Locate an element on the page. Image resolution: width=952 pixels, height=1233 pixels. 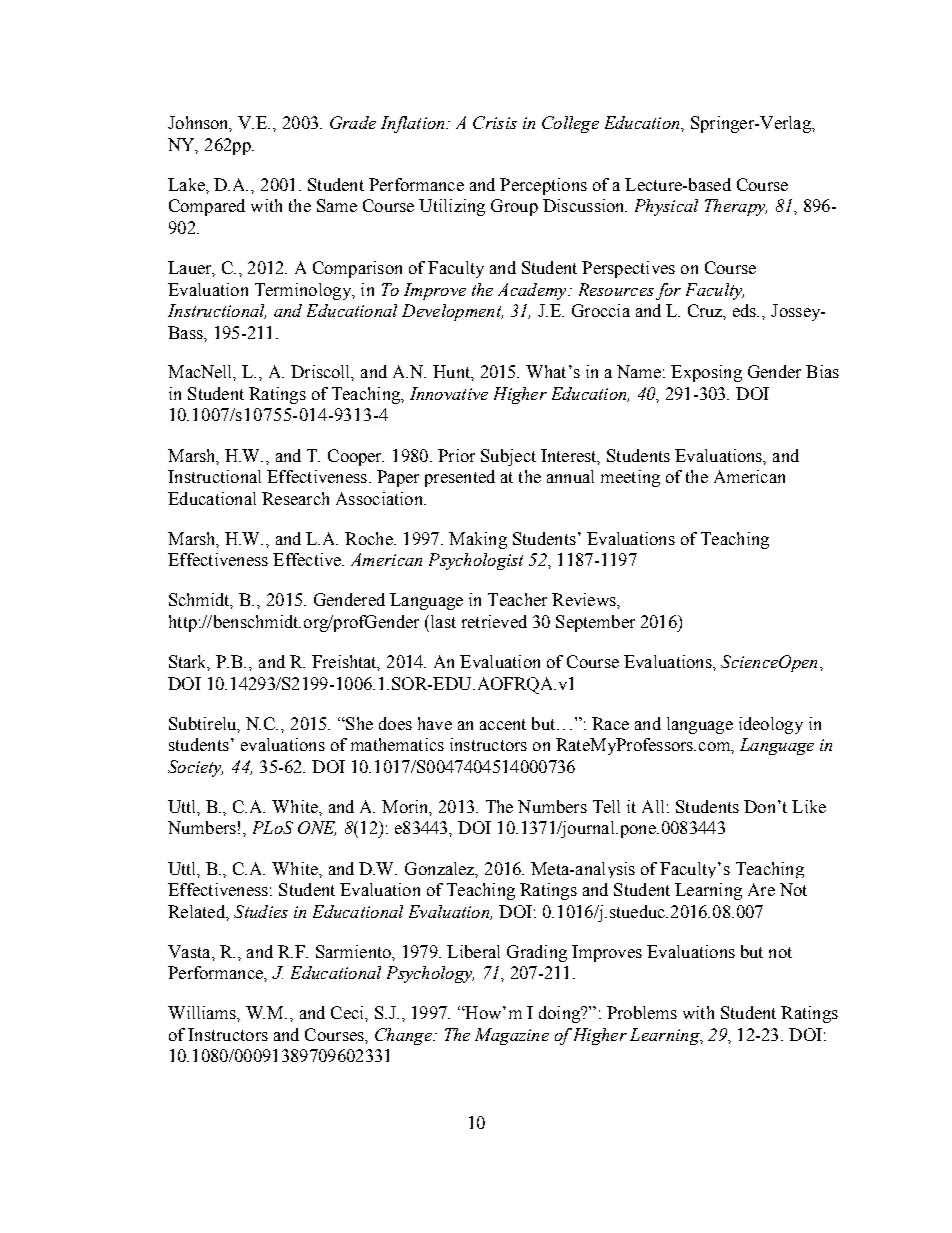
Therapy is located at coordinates (736, 207).
